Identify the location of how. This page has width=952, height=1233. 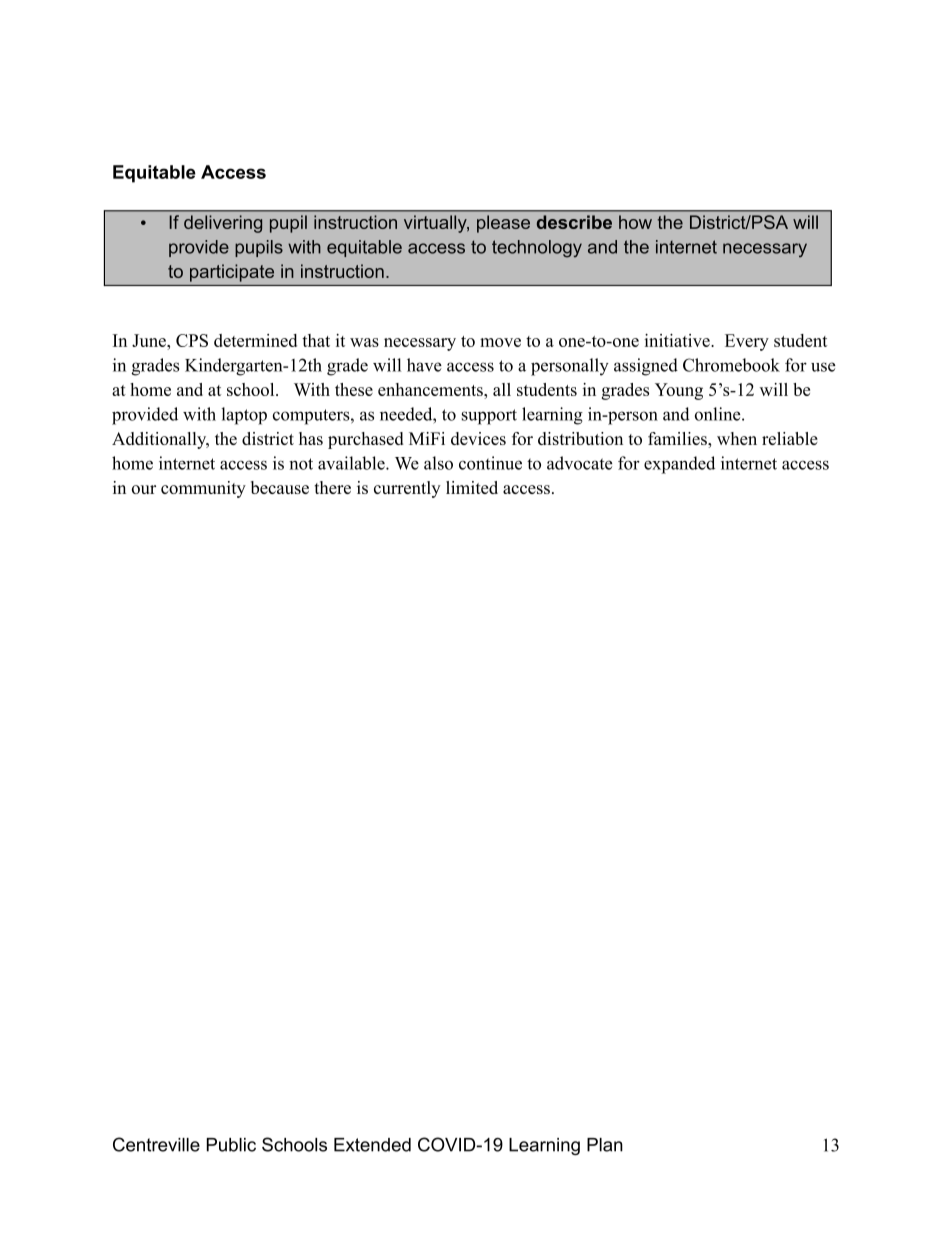
(635, 222).
